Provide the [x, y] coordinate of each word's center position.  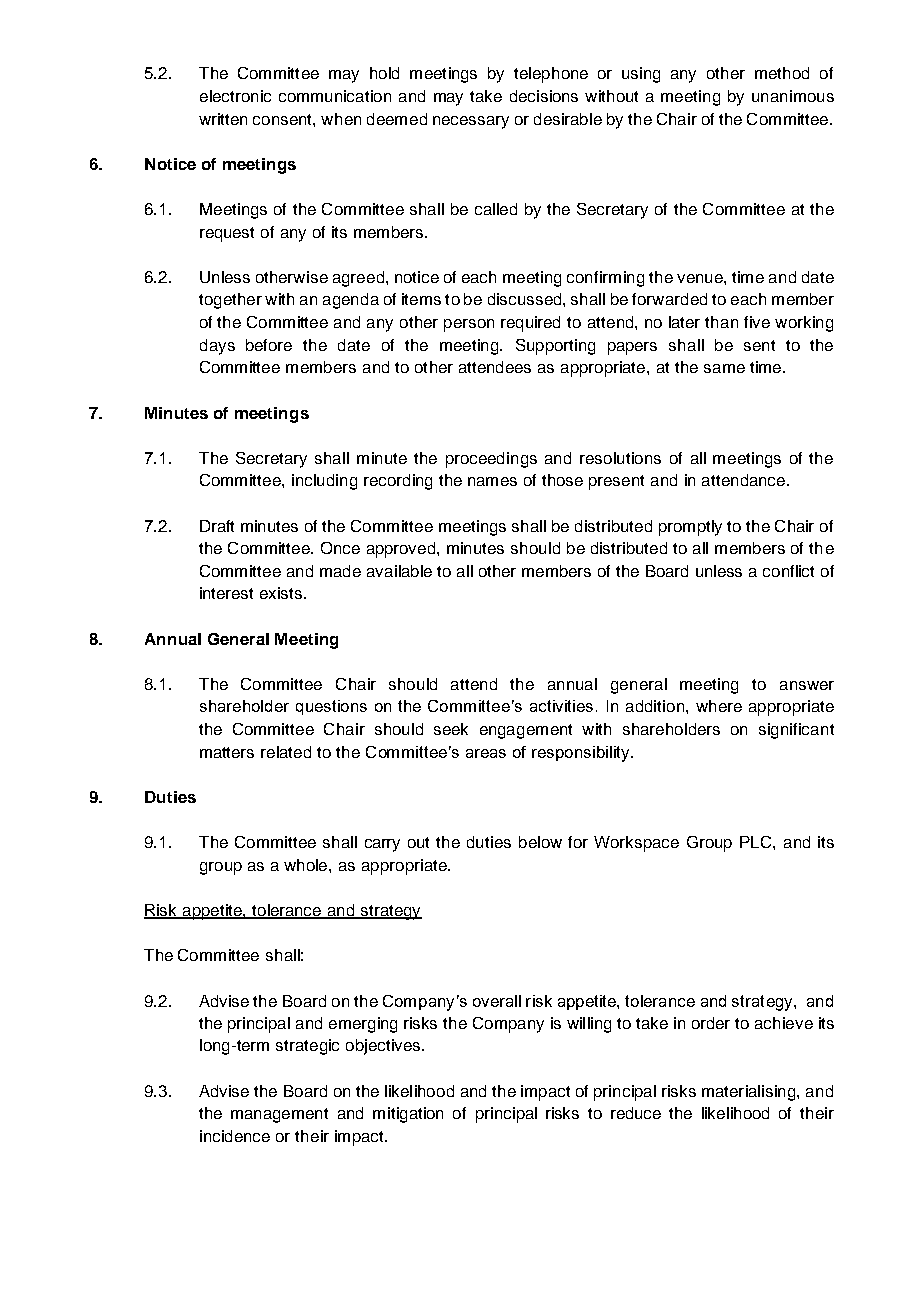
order [711, 1023]
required [530, 324]
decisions [544, 96]
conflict [788, 571]
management [279, 1115]
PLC [757, 842]
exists [282, 593]
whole [307, 865]
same [724, 368]
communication [335, 96]
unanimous [793, 96]
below [540, 842]
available [399, 571]
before [269, 345]
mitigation [408, 1115]
